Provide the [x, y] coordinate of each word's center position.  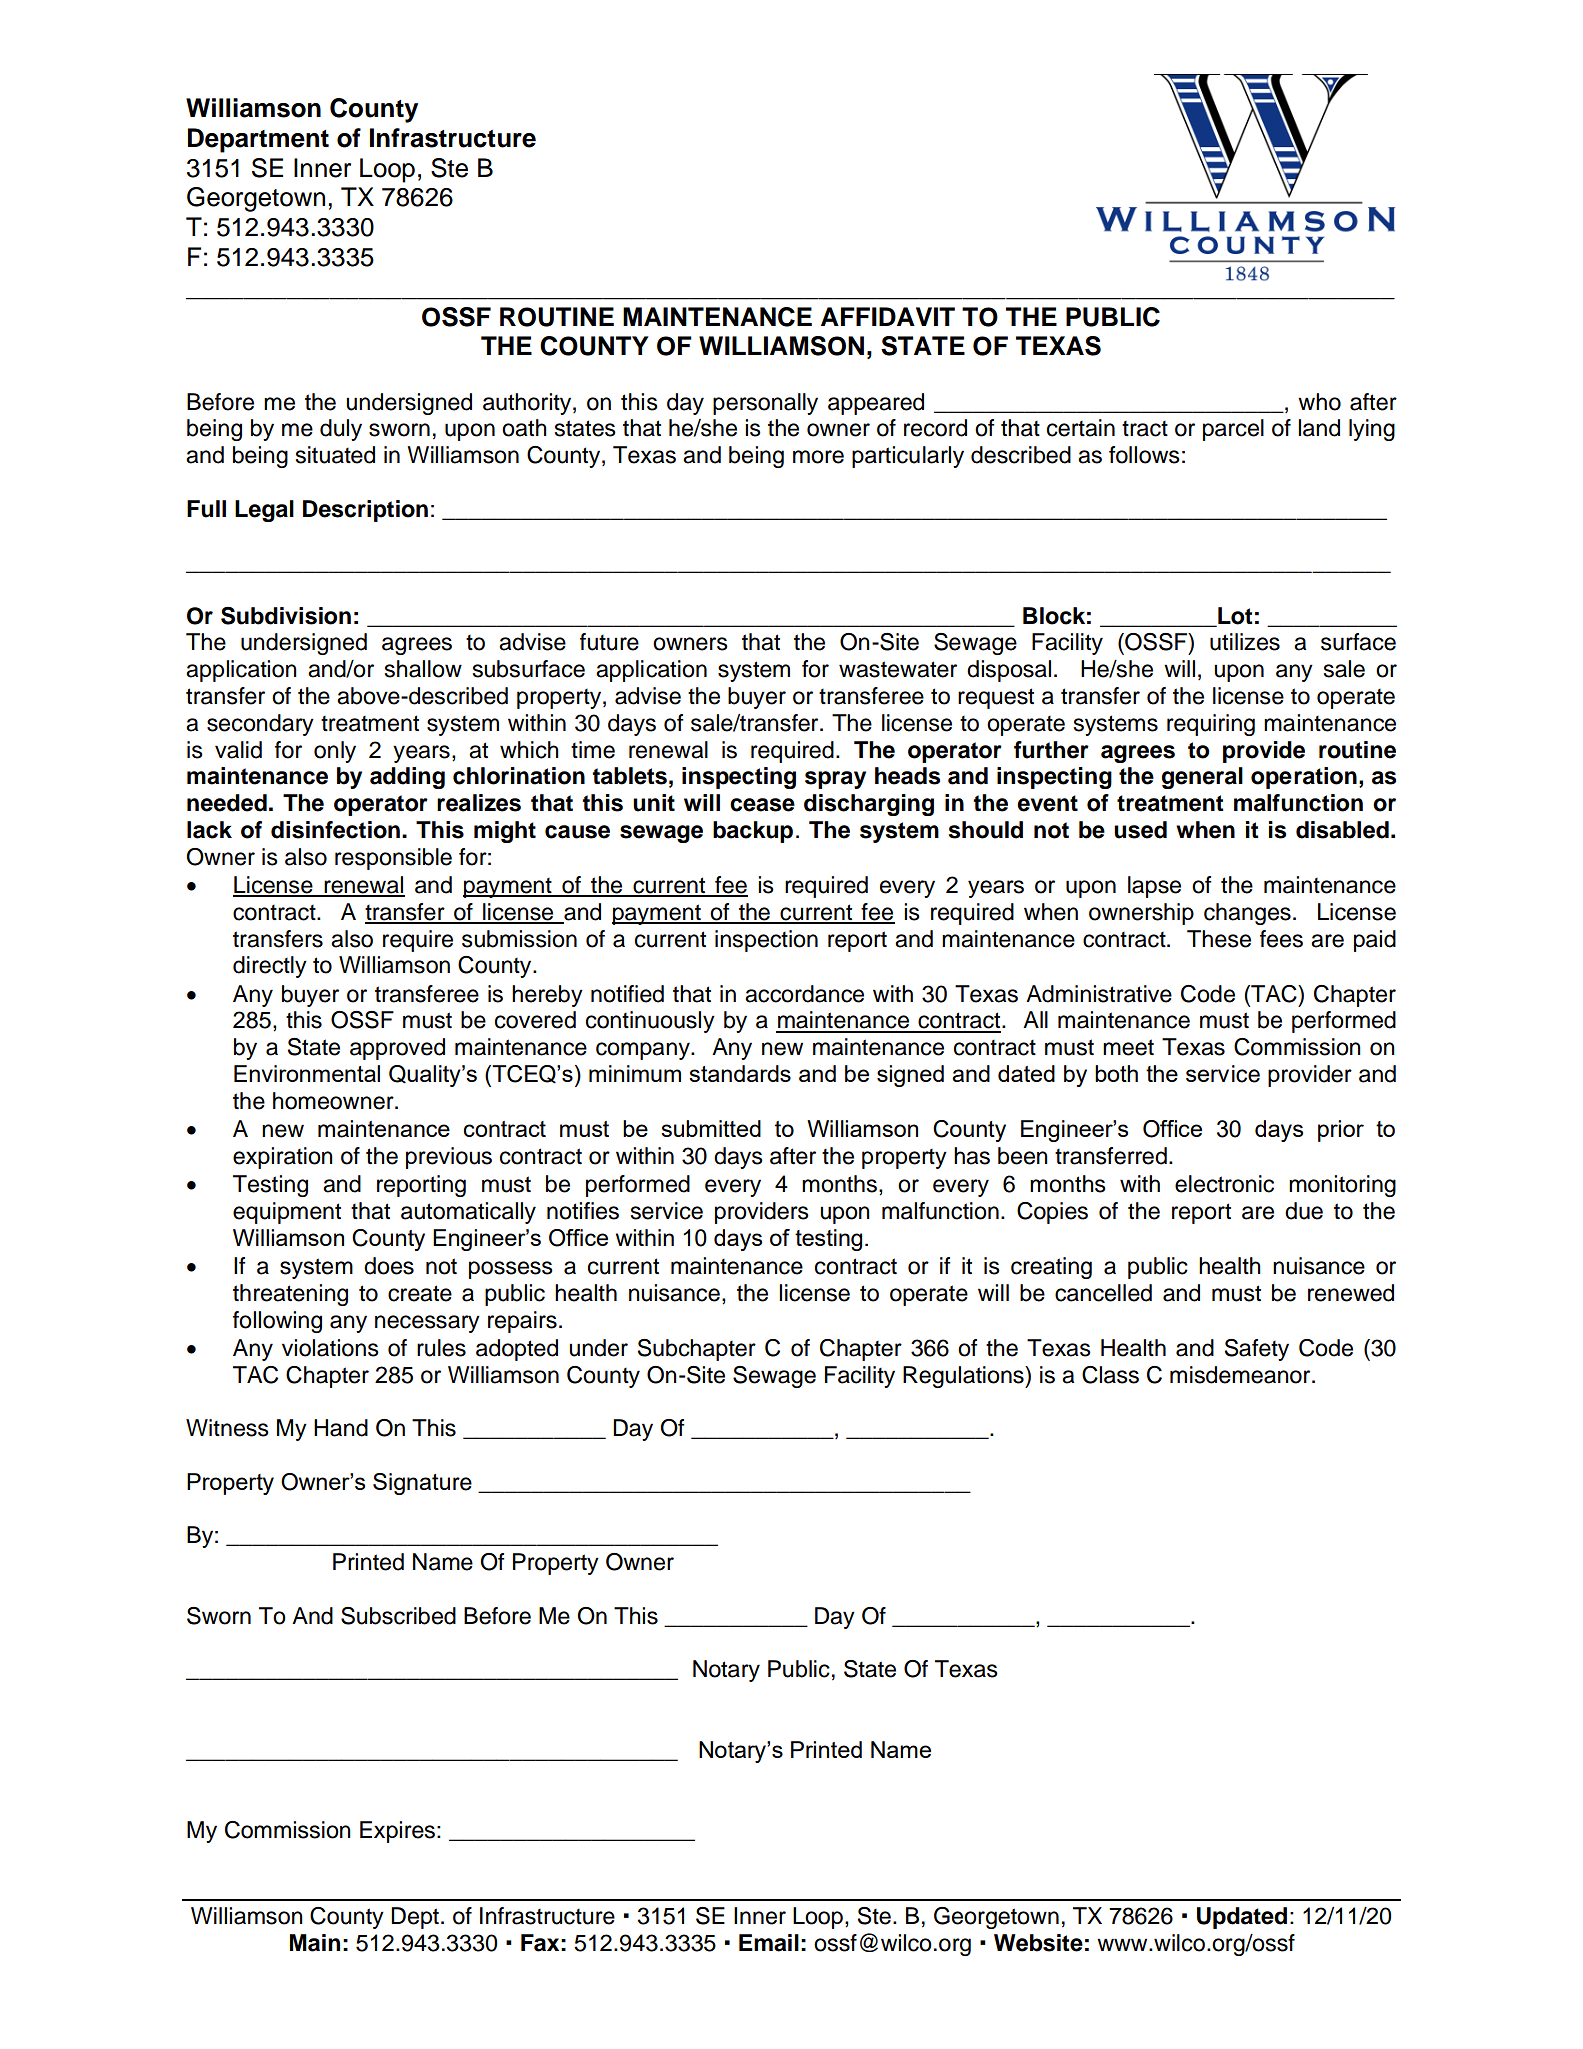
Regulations [964, 1377]
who [1319, 402]
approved [397, 1049]
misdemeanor [1241, 1375]
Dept [415, 1918]
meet [1128, 1047]
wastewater [898, 669]
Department [258, 140]
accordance [804, 994]
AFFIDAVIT [888, 316]
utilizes [1245, 642]
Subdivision [286, 616]
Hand [341, 1428]
